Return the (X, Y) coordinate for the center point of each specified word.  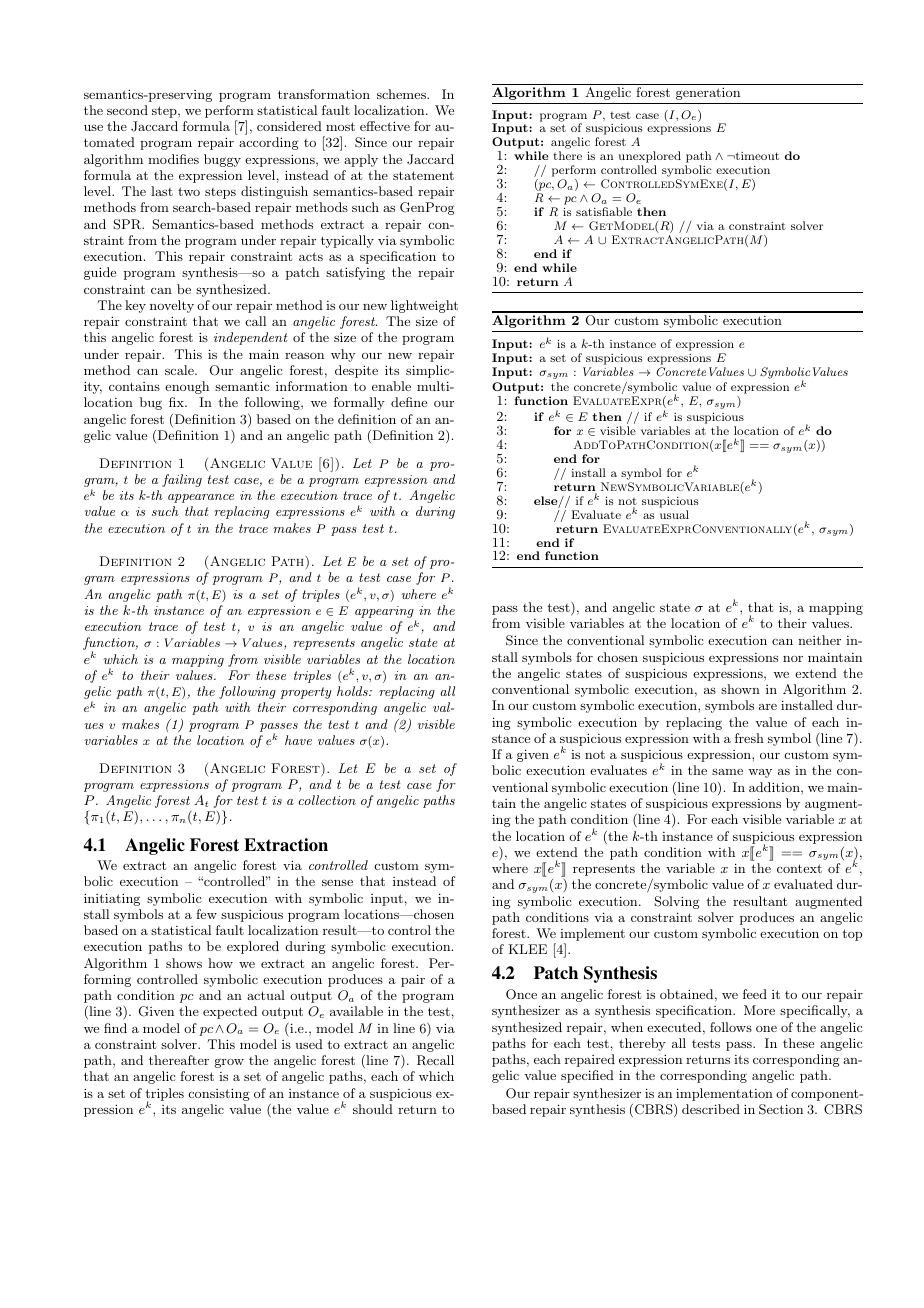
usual (674, 514)
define (409, 402)
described (711, 1109)
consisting (219, 1094)
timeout (756, 156)
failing (182, 480)
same (727, 772)
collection (327, 800)
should (373, 1109)
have (298, 740)
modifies (173, 159)
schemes (402, 94)
